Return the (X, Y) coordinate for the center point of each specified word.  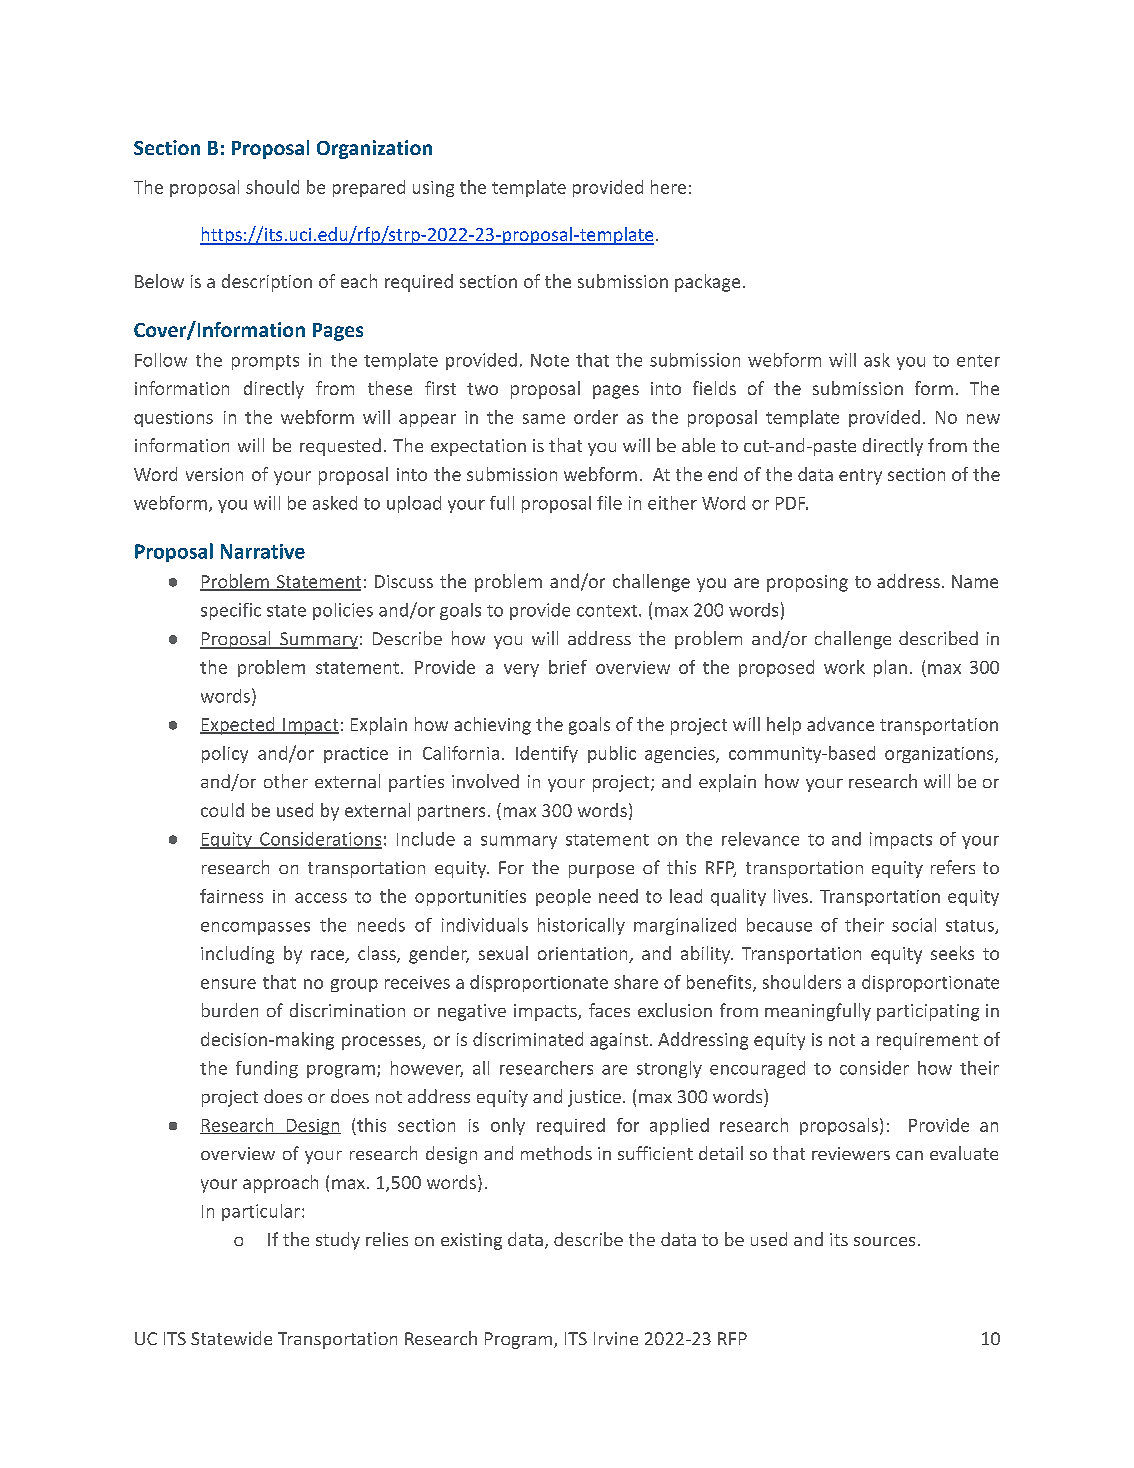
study (338, 1241)
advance (840, 724)
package (707, 283)
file (609, 503)
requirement (927, 1041)
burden (230, 1010)
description (267, 283)
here (668, 187)
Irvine (616, 1338)
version (214, 474)
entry (860, 477)
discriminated (528, 1039)
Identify (547, 754)
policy (225, 754)
